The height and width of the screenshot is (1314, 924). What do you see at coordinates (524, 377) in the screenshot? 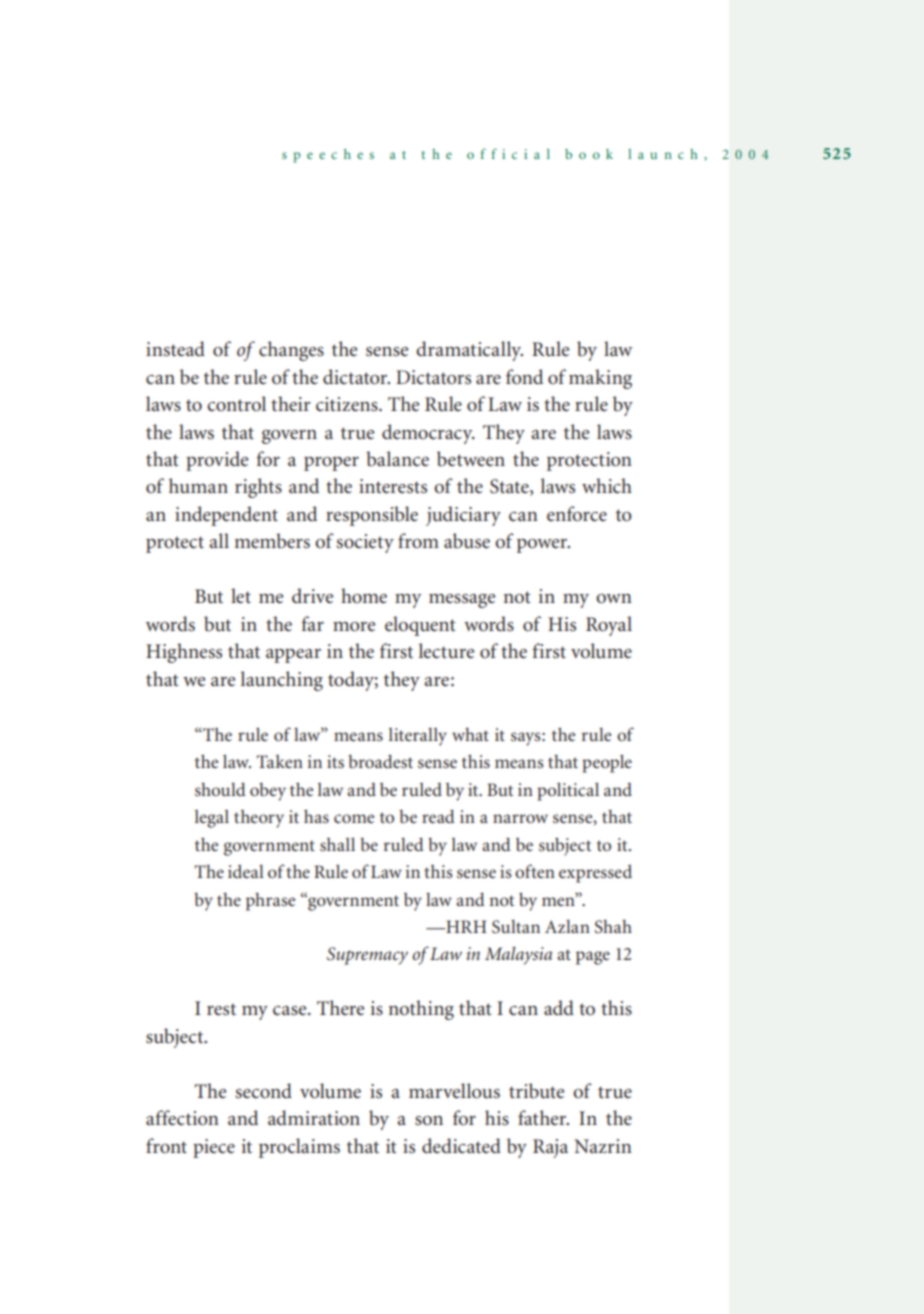
I see `fond` at bounding box center [524, 377].
